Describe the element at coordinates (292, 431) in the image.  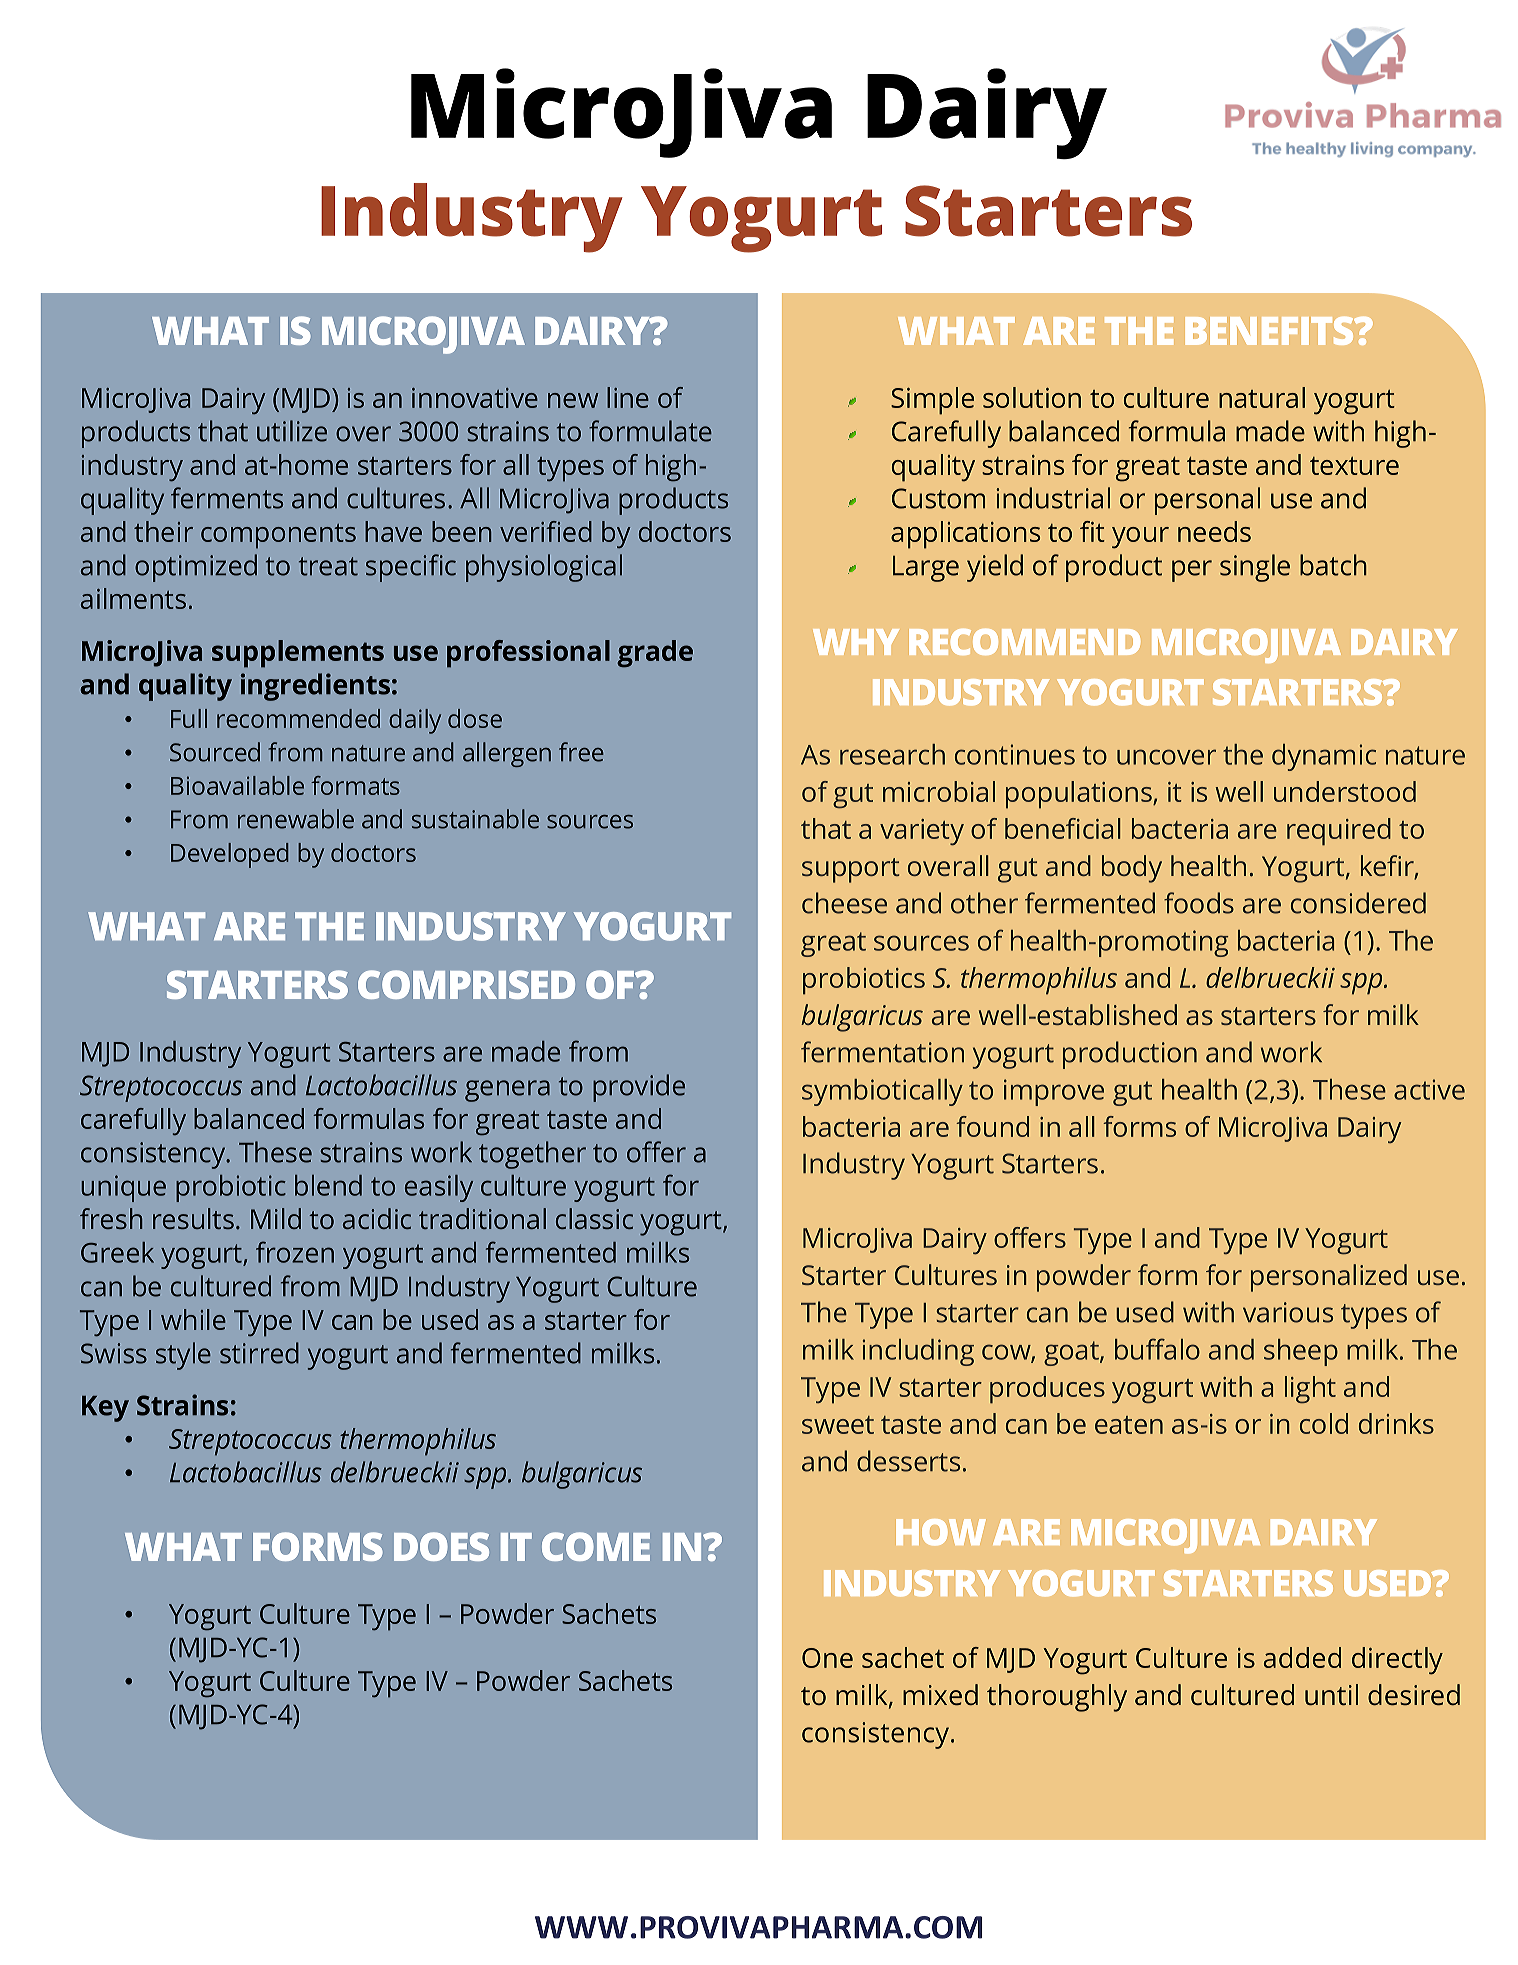
I see `utilize` at that location.
